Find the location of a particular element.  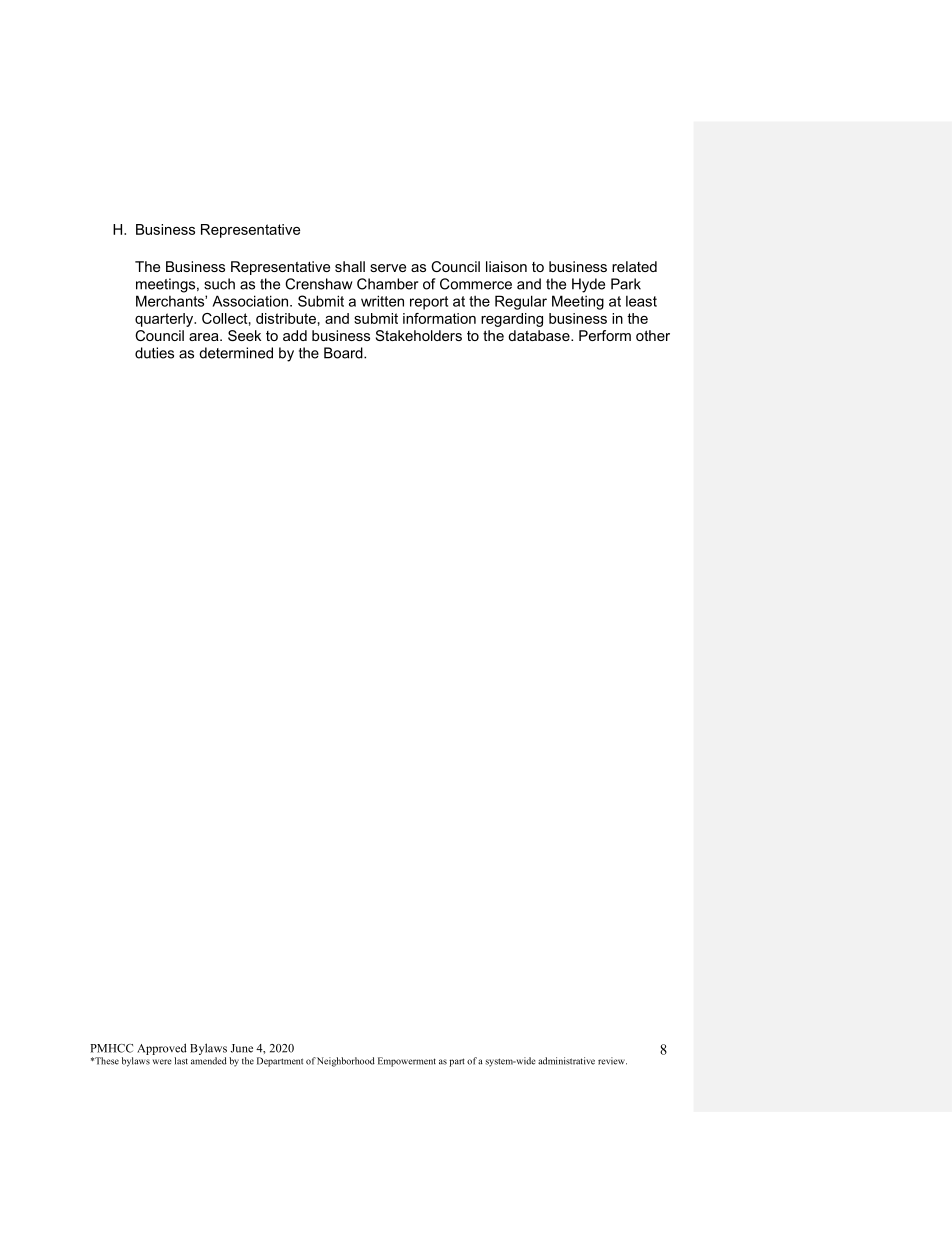

administrative is located at coordinates (566, 1061).
